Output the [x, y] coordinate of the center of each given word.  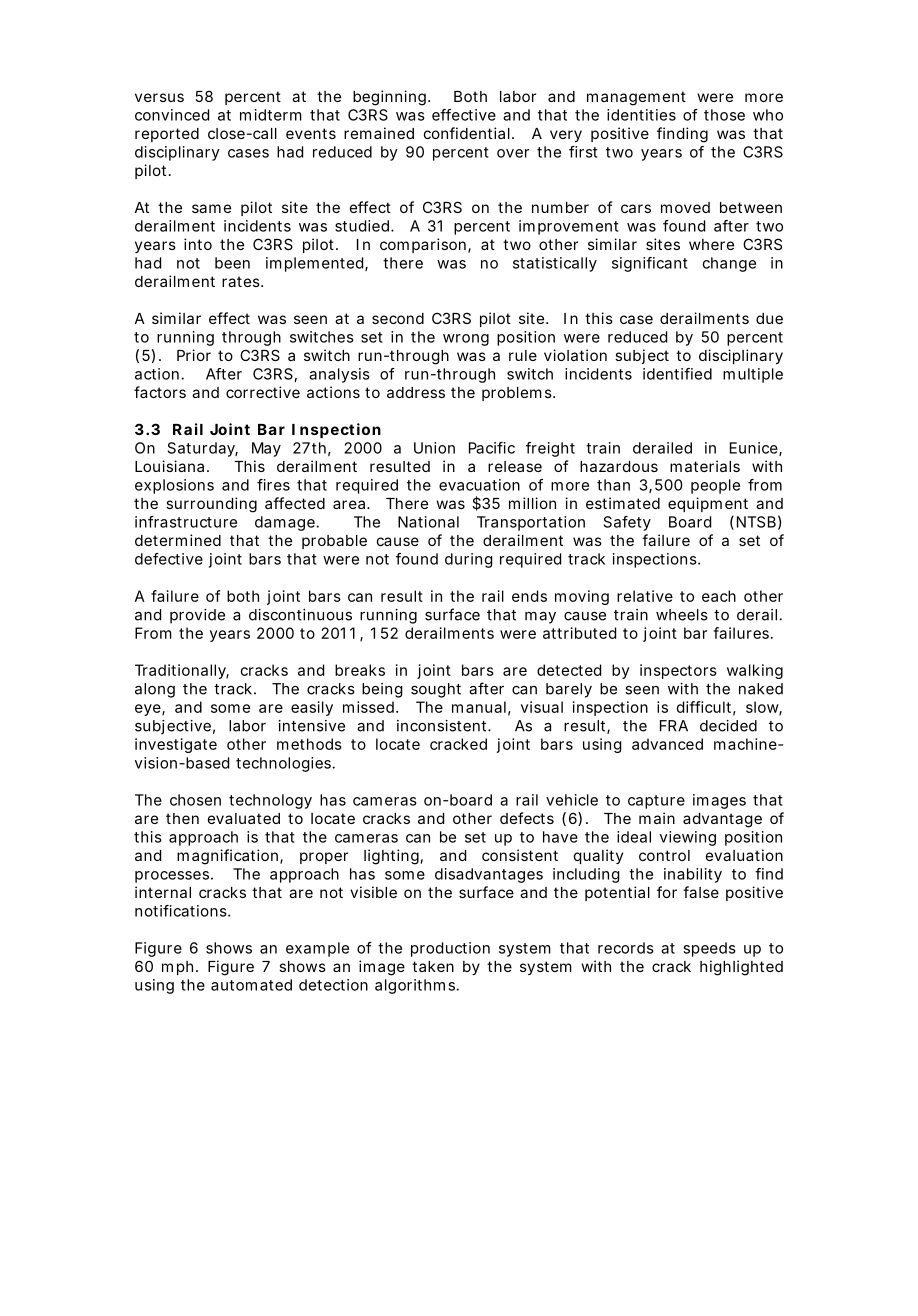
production [450, 949]
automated [251, 985]
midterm [271, 115]
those [724, 115]
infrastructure [186, 522]
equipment [708, 504]
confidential [467, 133]
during [469, 560]
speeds [709, 949]
